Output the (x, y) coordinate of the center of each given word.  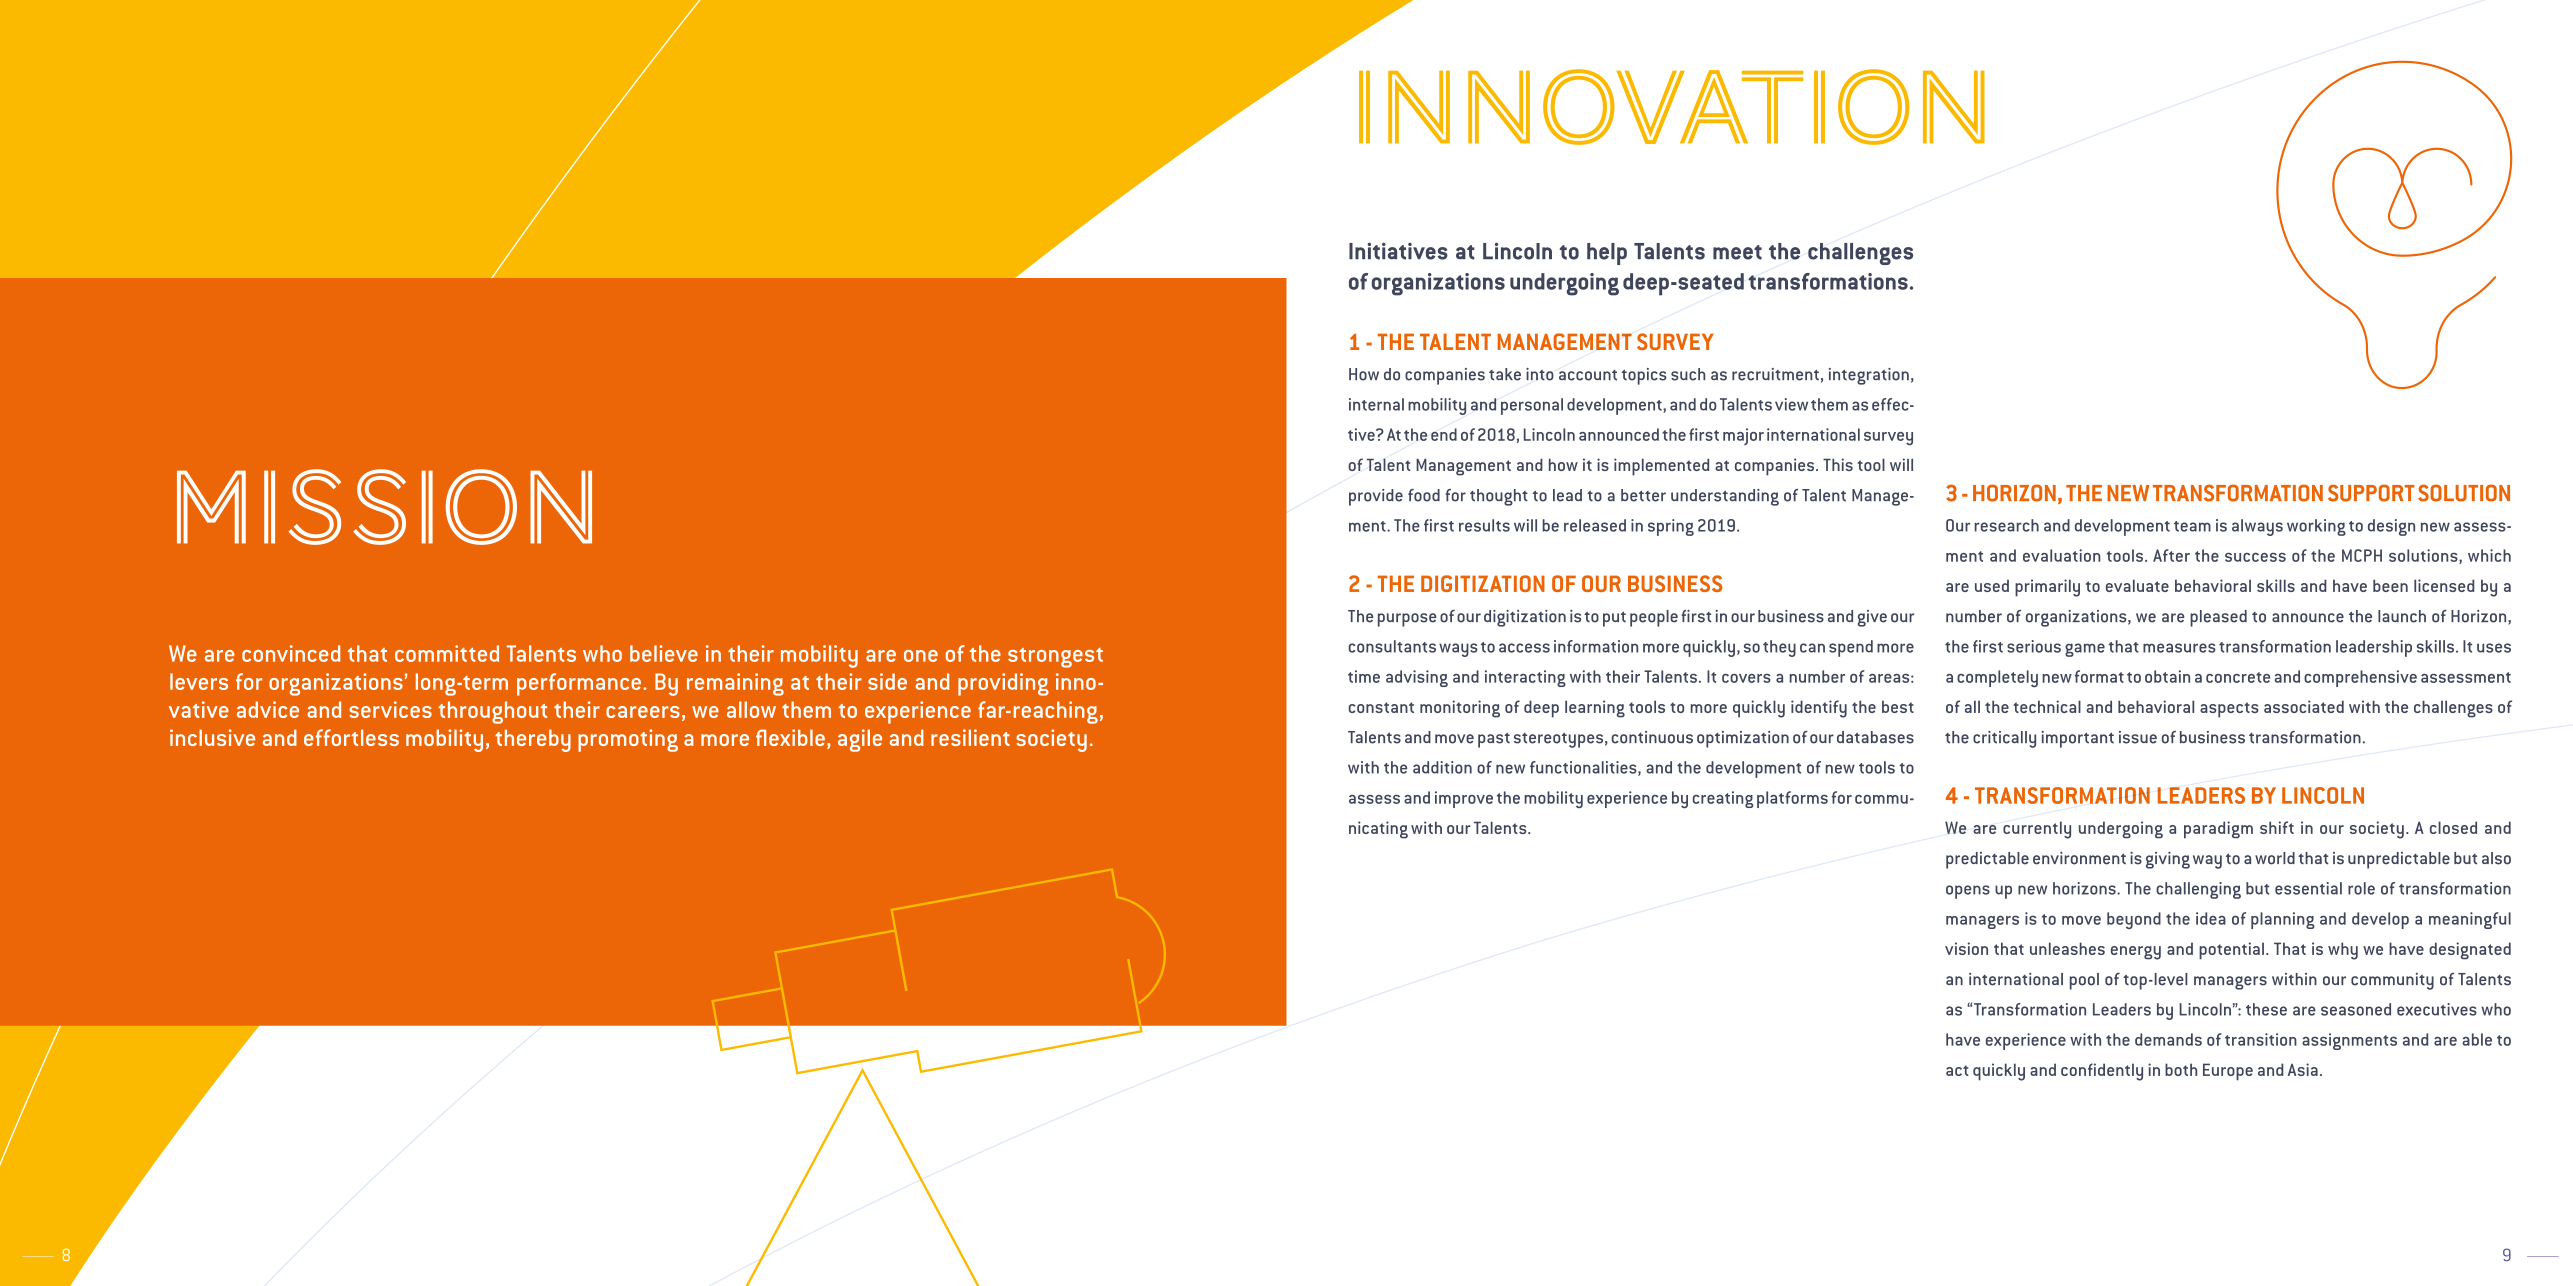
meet (1737, 252)
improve (1464, 799)
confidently (2102, 1072)
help (1607, 254)
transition (2261, 1039)
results (1484, 525)
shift (2277, 827)
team (2192, 526)
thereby (533, 740)
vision (1966, 948)
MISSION (384, 507)
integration (1869, 376)
